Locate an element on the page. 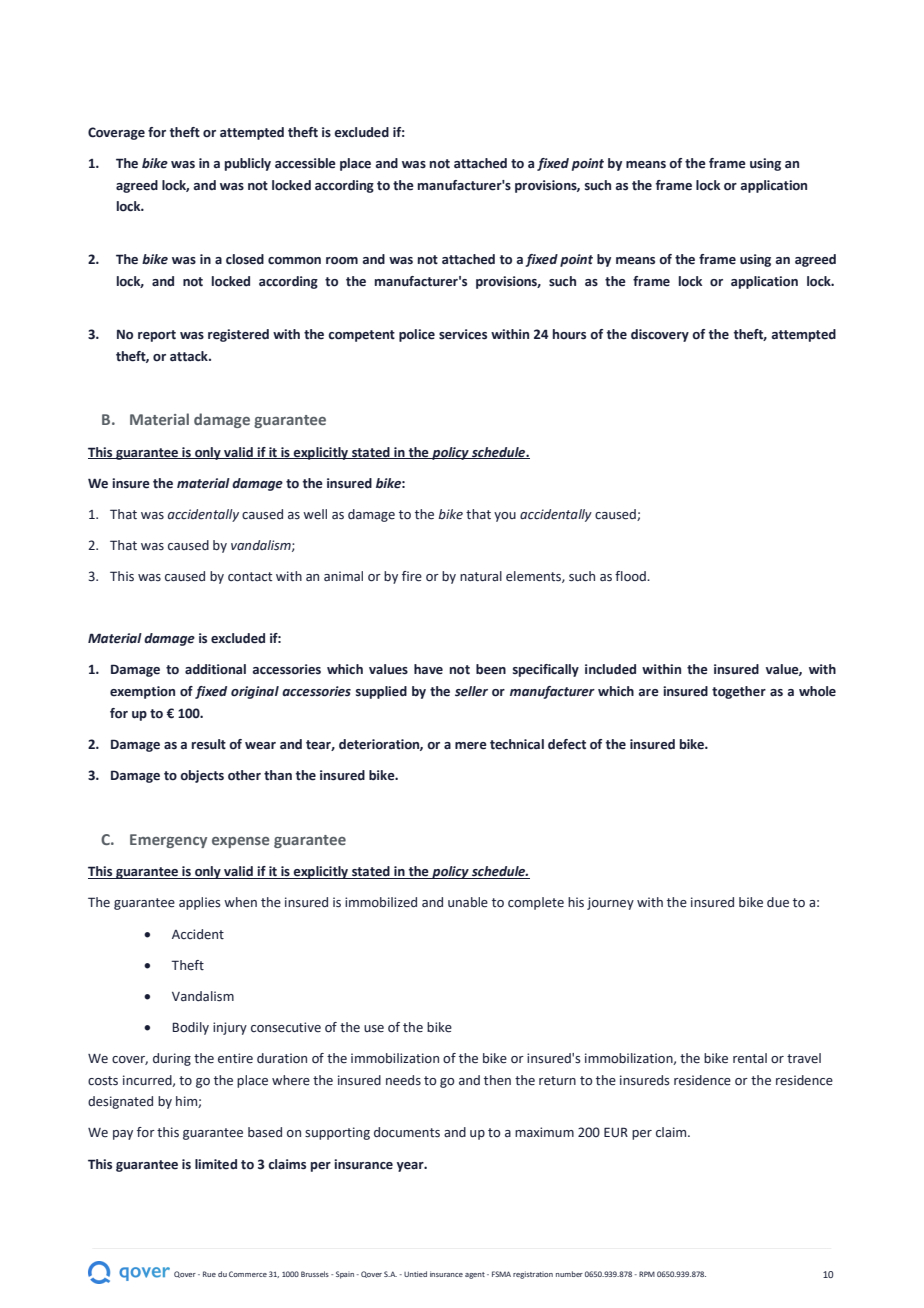 This document has height=1308, width=924. room is located at coordinates (342, 261).
